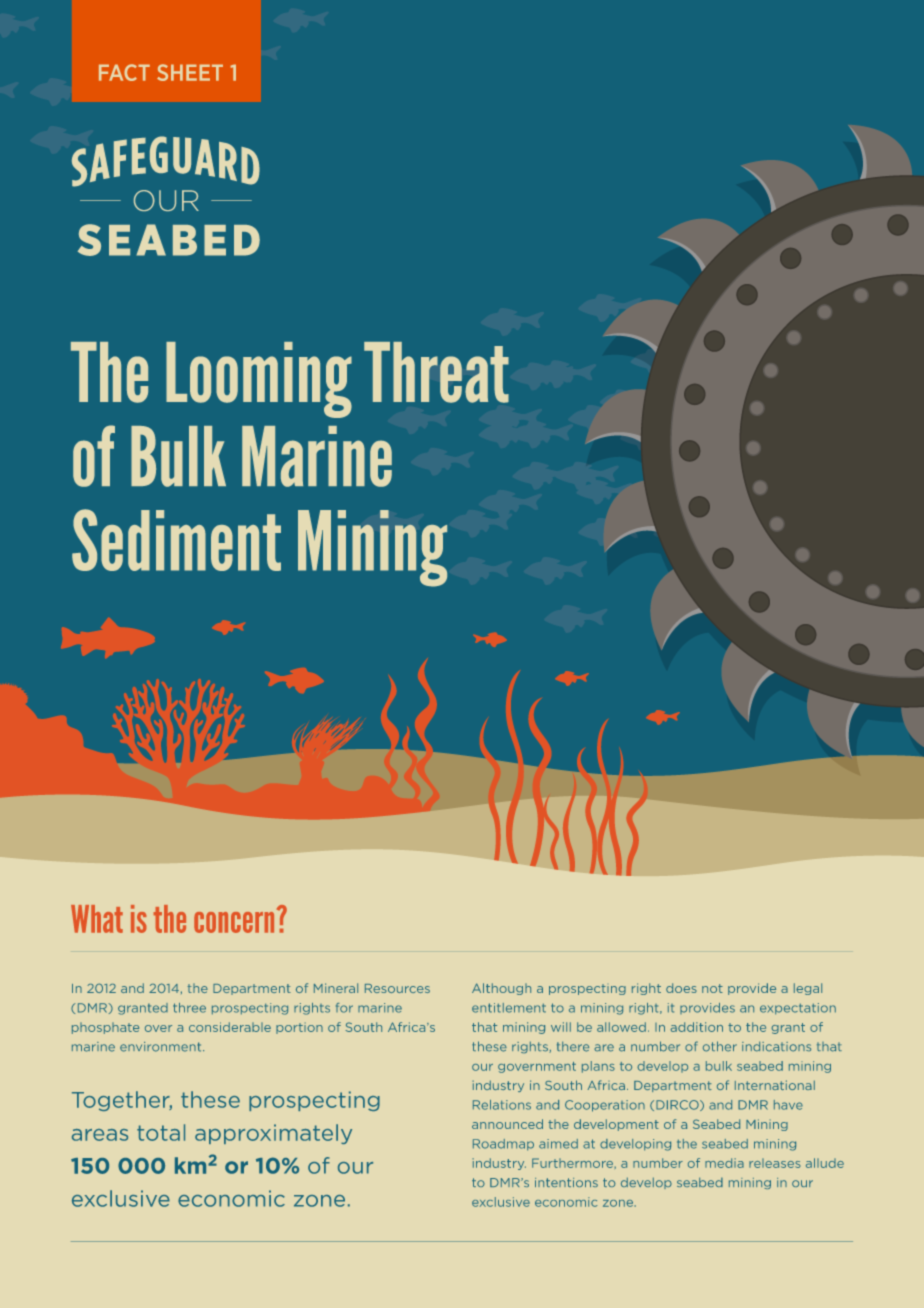 This screenshot has width=924, height=1308. Describe the element at coordinates (176, 540) in the screenshot. I see `Sediment` at that location.
